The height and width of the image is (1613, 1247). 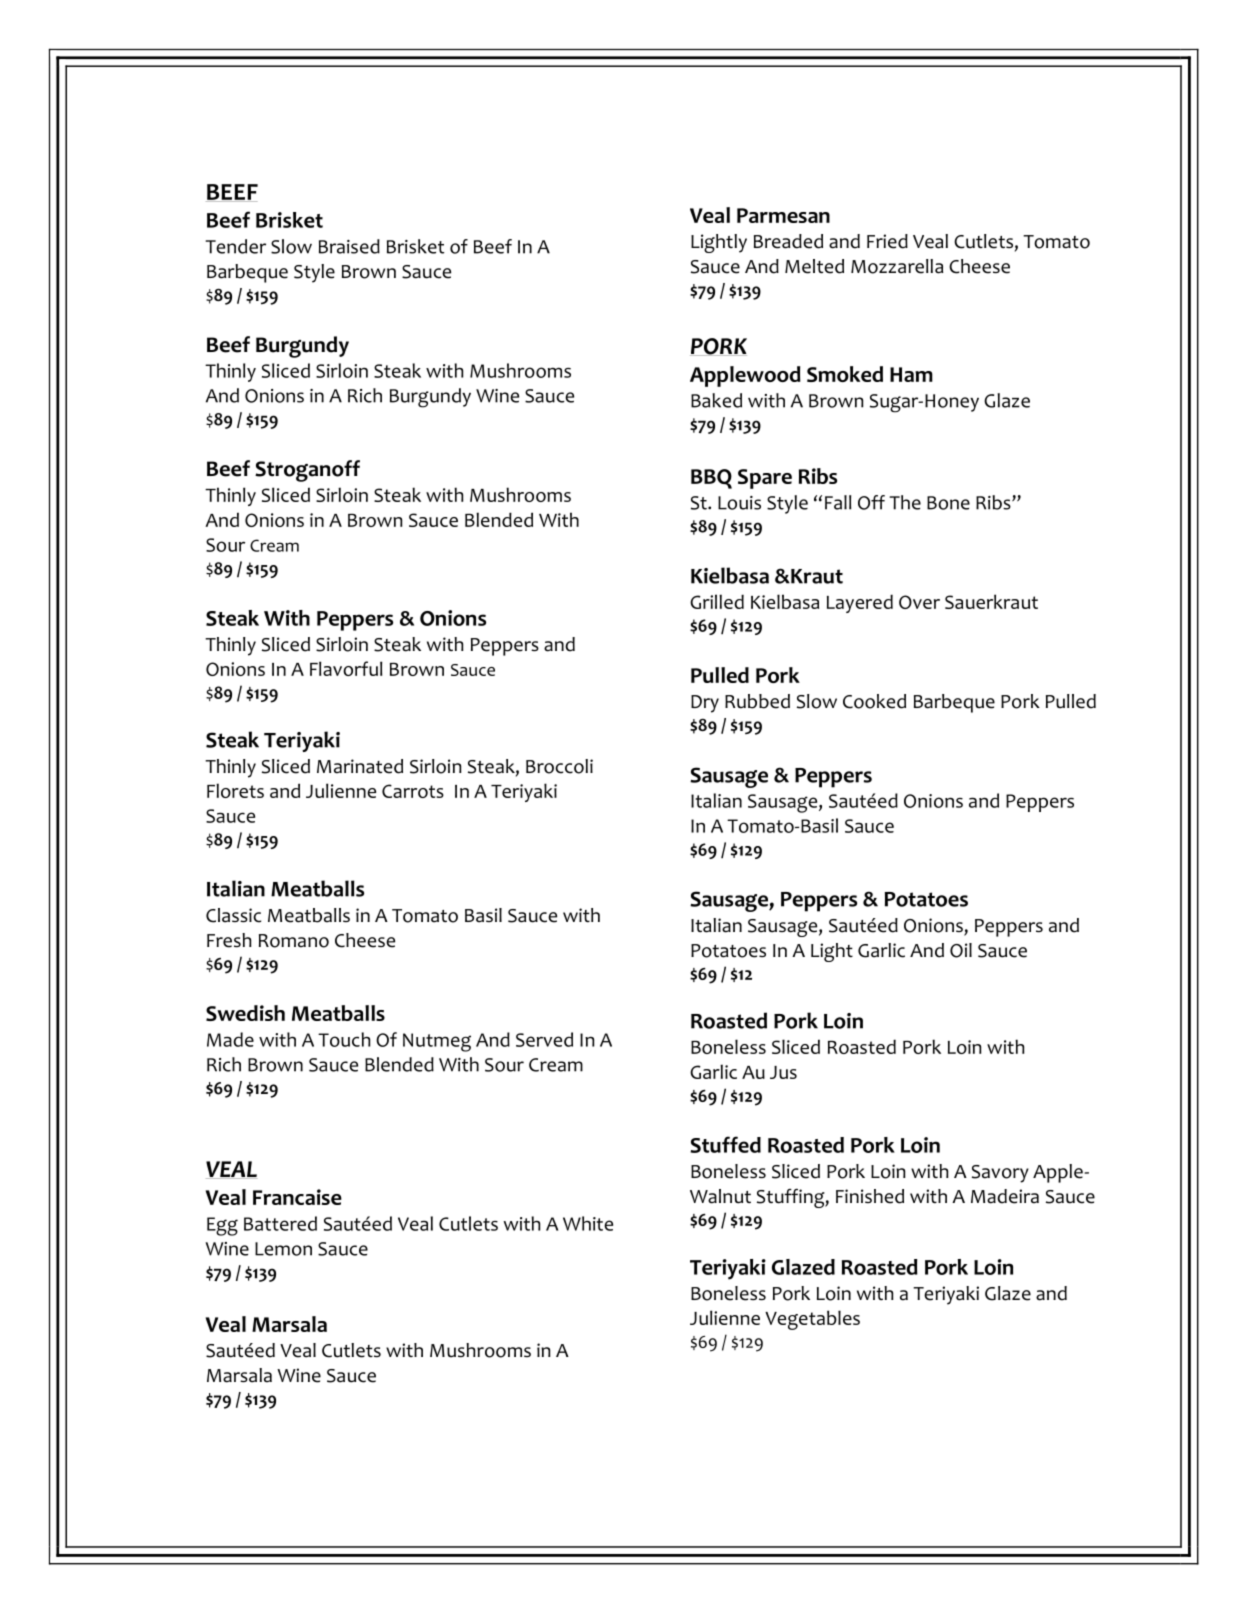 What do you see at coordinates (360, 766) in the image?
I see `Marinated` at bounding box center [360, 766].
